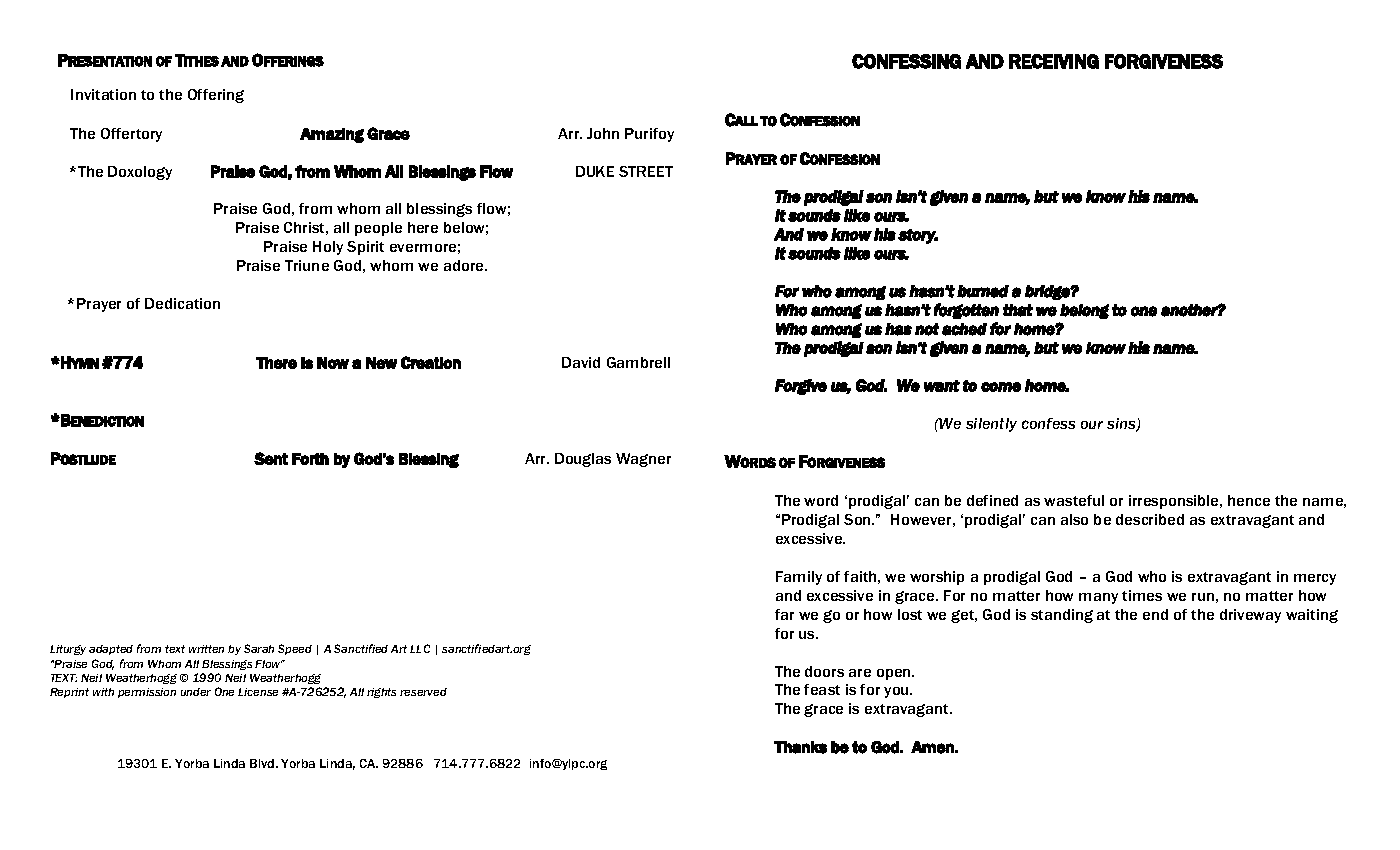 This screenshot has width=1400, height=850. What do you see at coordinates (603, 133) in the screenshot?
I see `John` at bounding box center [603, 133].
